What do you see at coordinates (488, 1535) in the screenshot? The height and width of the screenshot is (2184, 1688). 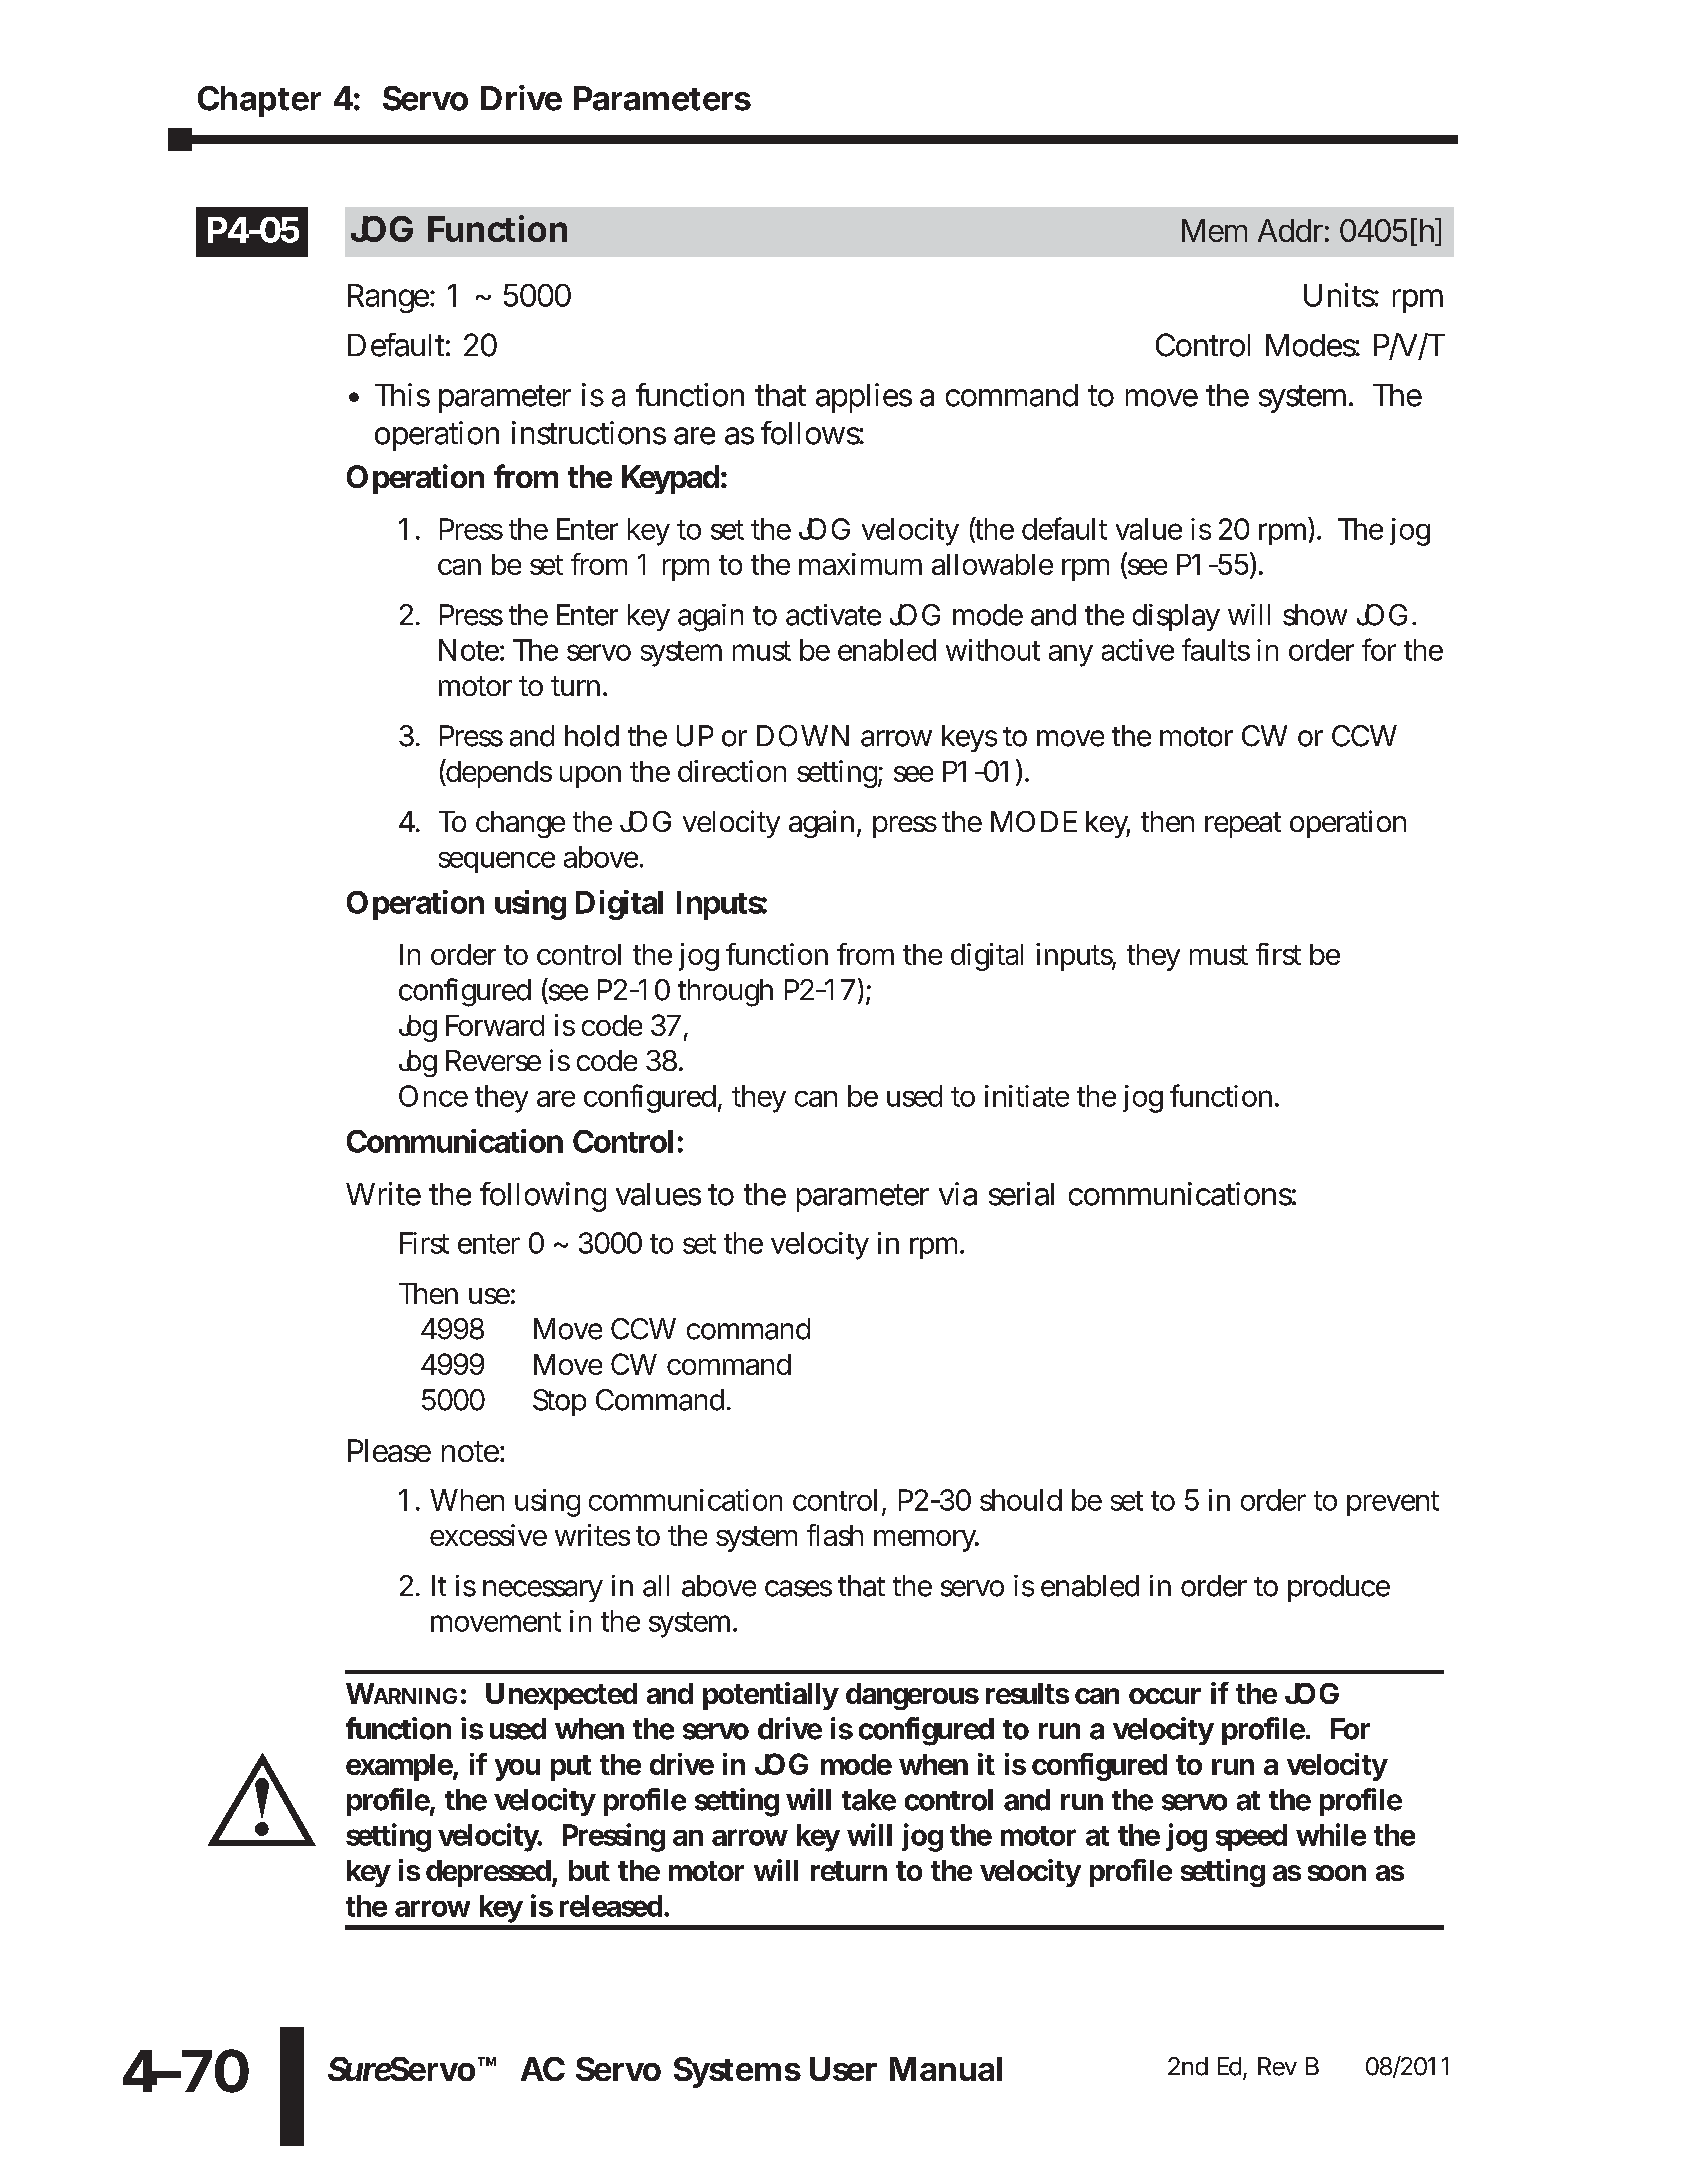 I see `excessive` at bounding box center [488, 1535].
